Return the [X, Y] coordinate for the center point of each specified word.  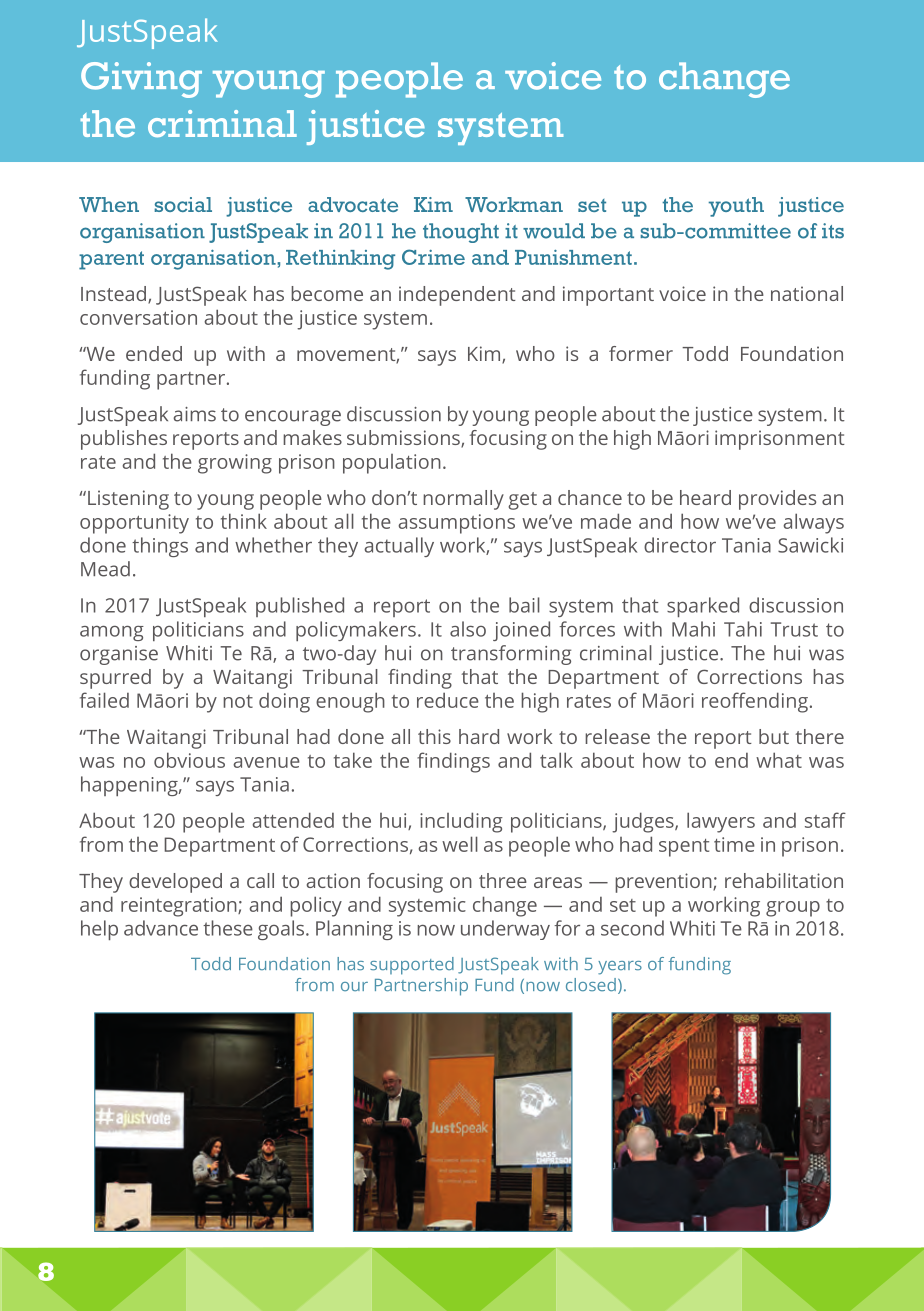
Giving [141, 80]
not [238, 701]
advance [161, 928]
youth [736, 207]
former [641, 353]
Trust [794, 629]
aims [194, 414]
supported [412, 966]
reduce [448, 700]
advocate [353, 204]
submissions [404, 439]
